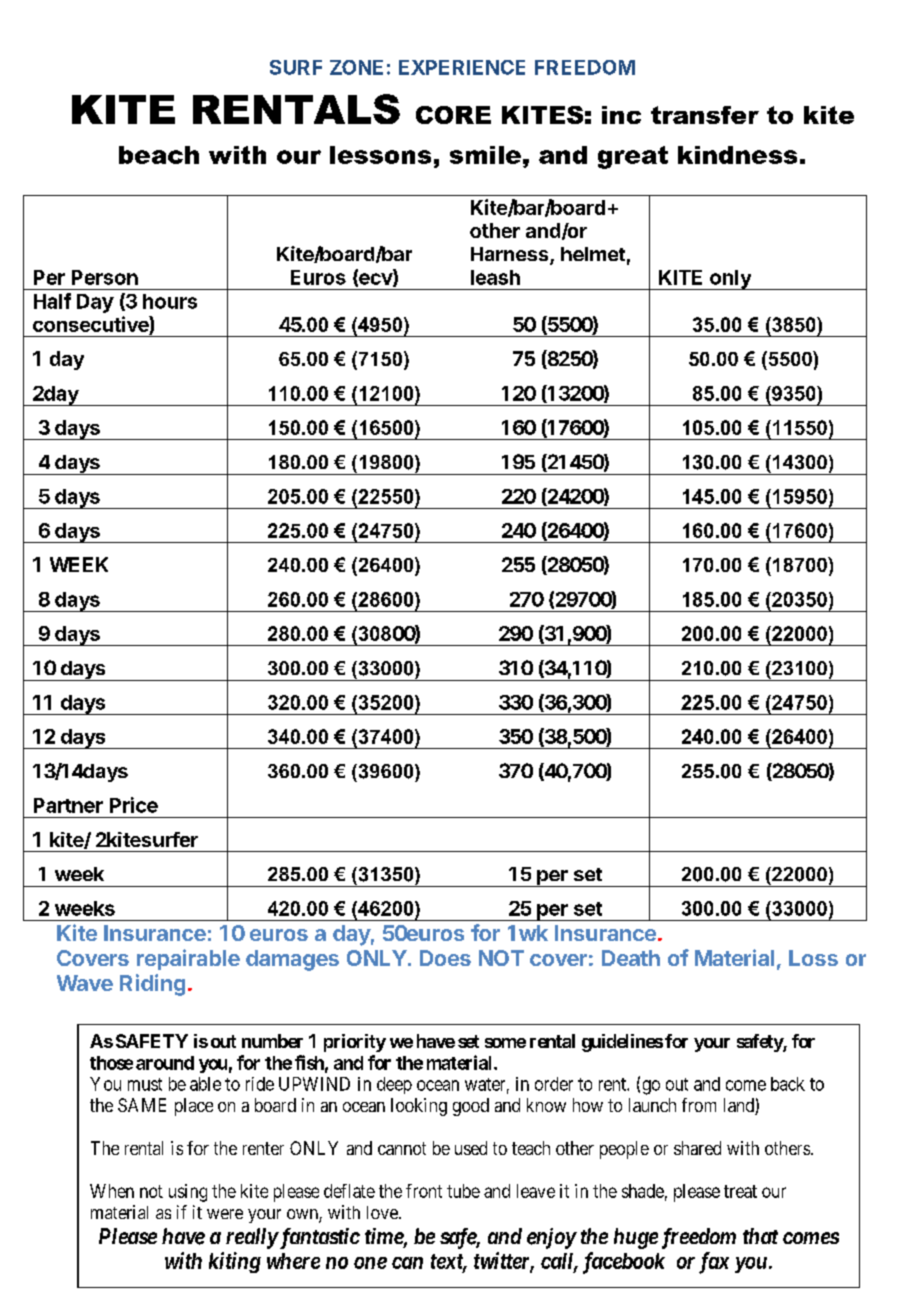  I want to click on front, so click(424, 1191).
